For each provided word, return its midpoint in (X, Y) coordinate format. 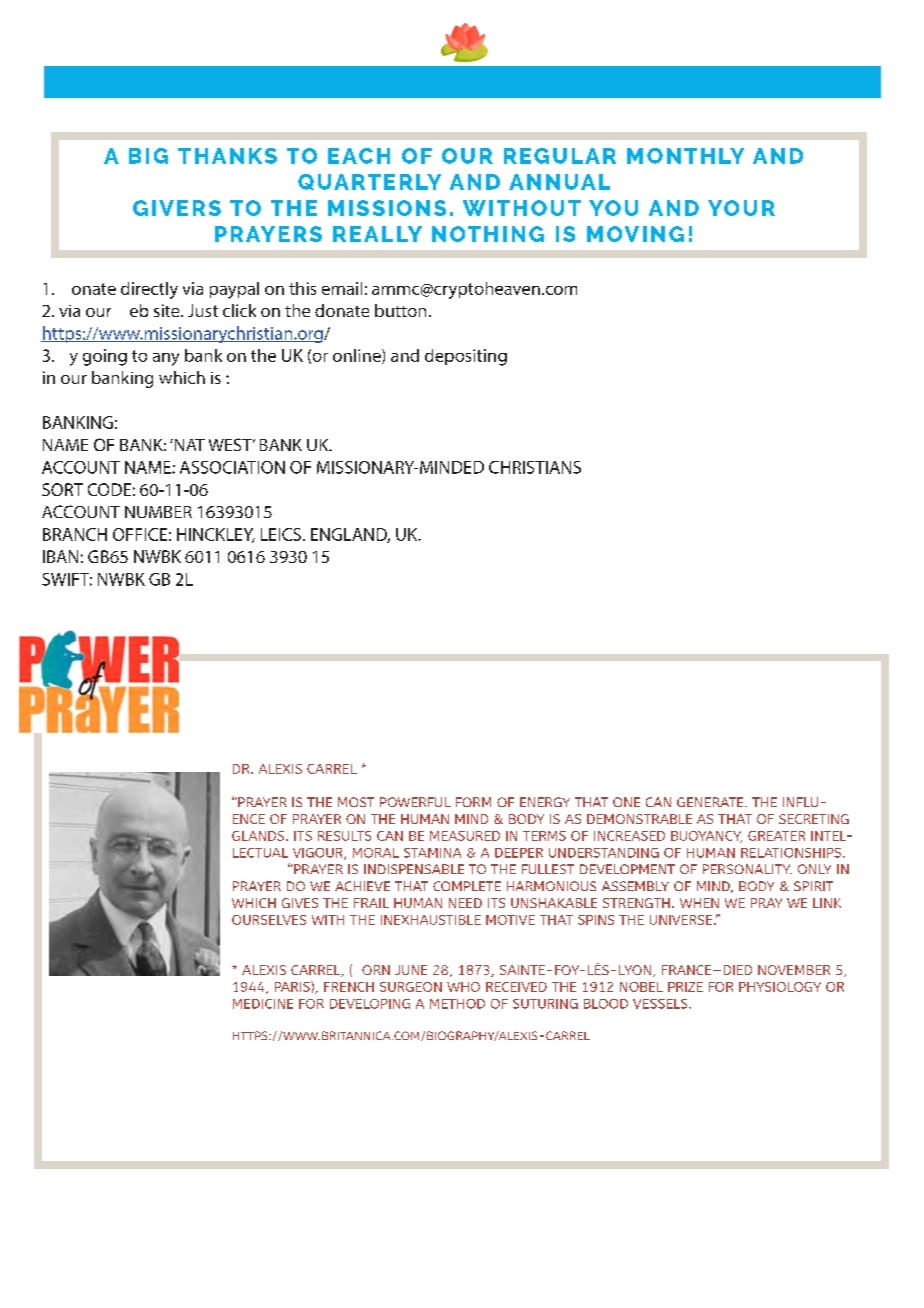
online (358, 356)
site (168, 310)
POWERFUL (415, 802)
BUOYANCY (706, 837)
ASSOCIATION (232, 467)
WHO (463, 987)
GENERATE (711, 802)
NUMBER (158, 512)
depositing (466, 357)
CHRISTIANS (535, 467)
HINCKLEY (216, 535)
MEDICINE (263, 1004)
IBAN (60, 556)
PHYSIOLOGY (780, 987)
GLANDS (259, 836)
